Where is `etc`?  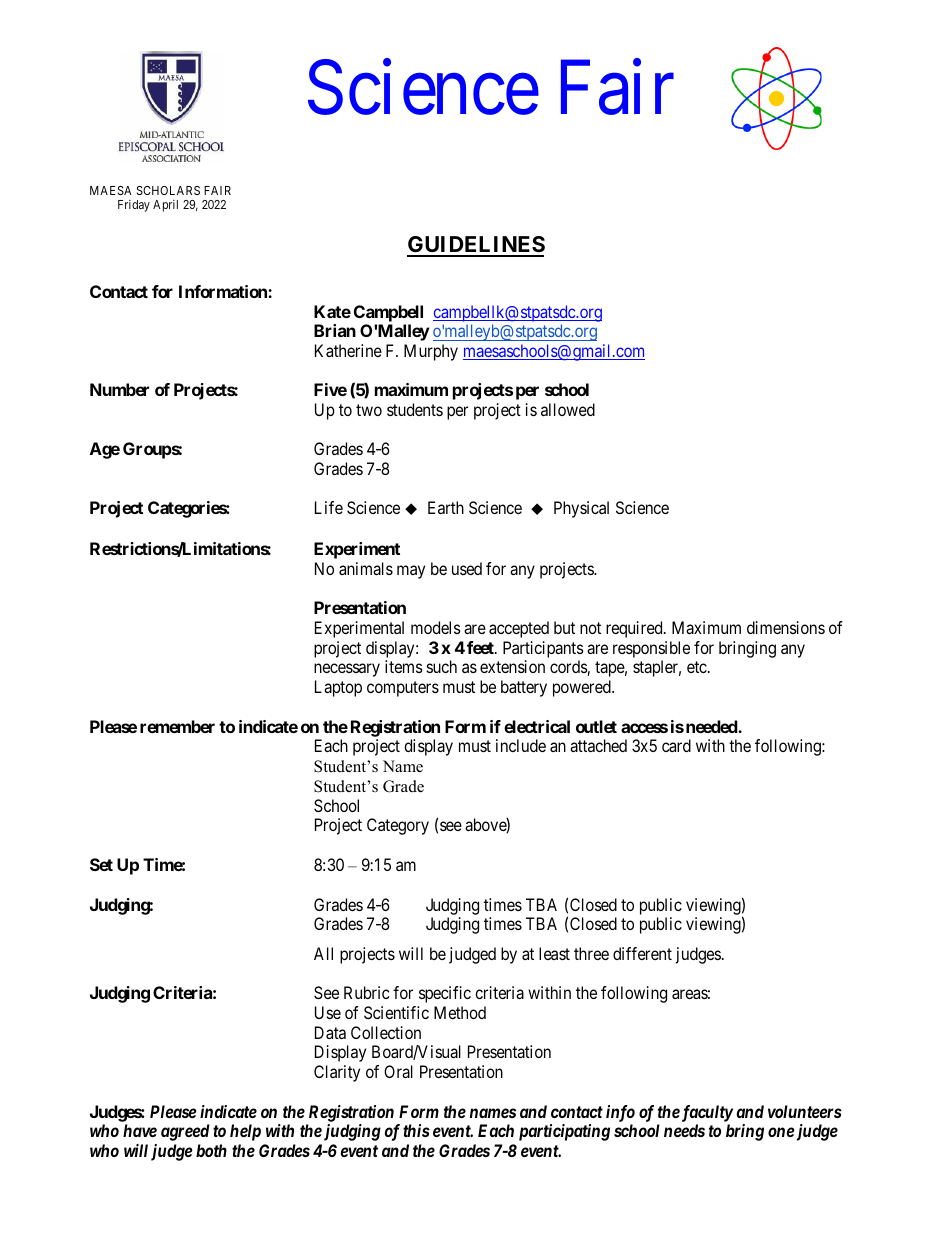
etc is located at coordinates (697, 667).
